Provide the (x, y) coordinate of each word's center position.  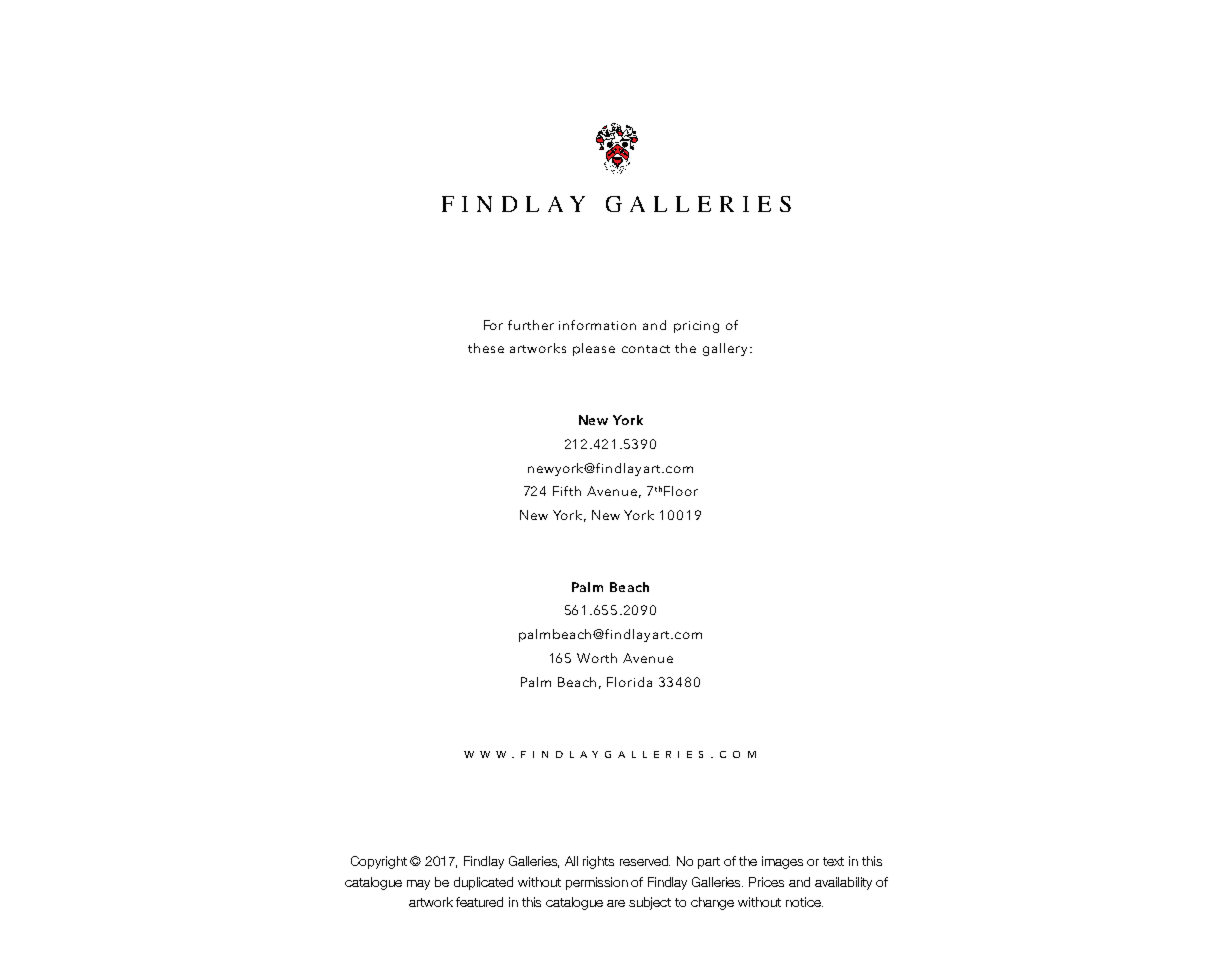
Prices (766, 882)
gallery (725, 349)
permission (597, 883)
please (594, 349)
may (418, 885)
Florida (629, 682)
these (486, 348)
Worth (597, 658)
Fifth (567, 491)
